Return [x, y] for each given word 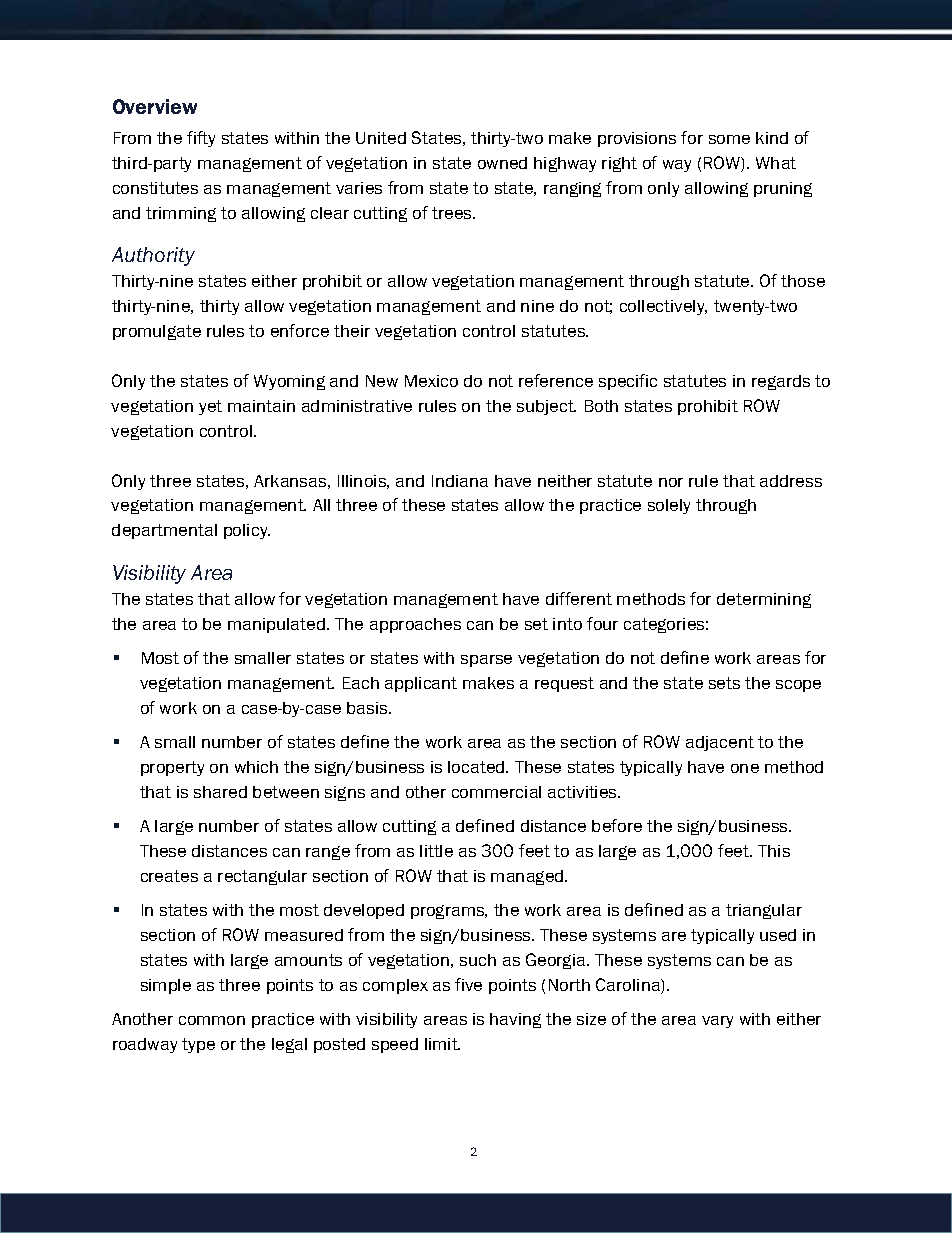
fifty [201, 139]
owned [502, 163]
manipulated [276, 625]
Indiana [460, 481]
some [729, 139]
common [212, 1020]
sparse [486, 661]
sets [724, 683]
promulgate [157, 332]
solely [669, 506]
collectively [663, 307]
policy [247, 531]
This [774, 851]
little [436, 851]
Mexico [431, 381]
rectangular [262, 877]
